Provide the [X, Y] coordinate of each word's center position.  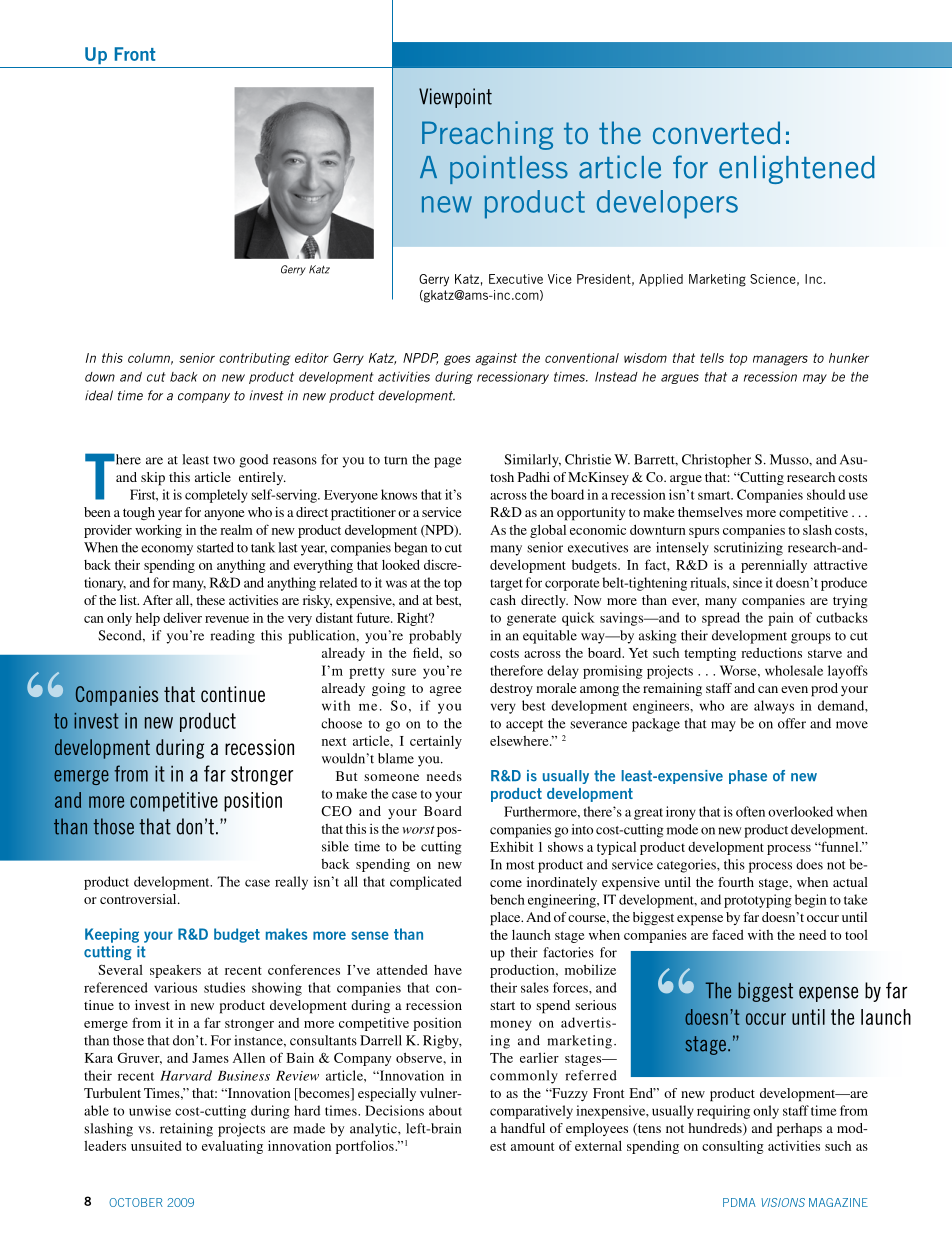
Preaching [487, 135]
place [506, 919]
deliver [182, 618]
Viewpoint [455, 98]
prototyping [758, 901]
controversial [139, 899]
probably [435, 637]
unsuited [156, 1146]
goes [457, 360]
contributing [254, 359]
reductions [771, 653]
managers [780, 360]
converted [716, 132]
